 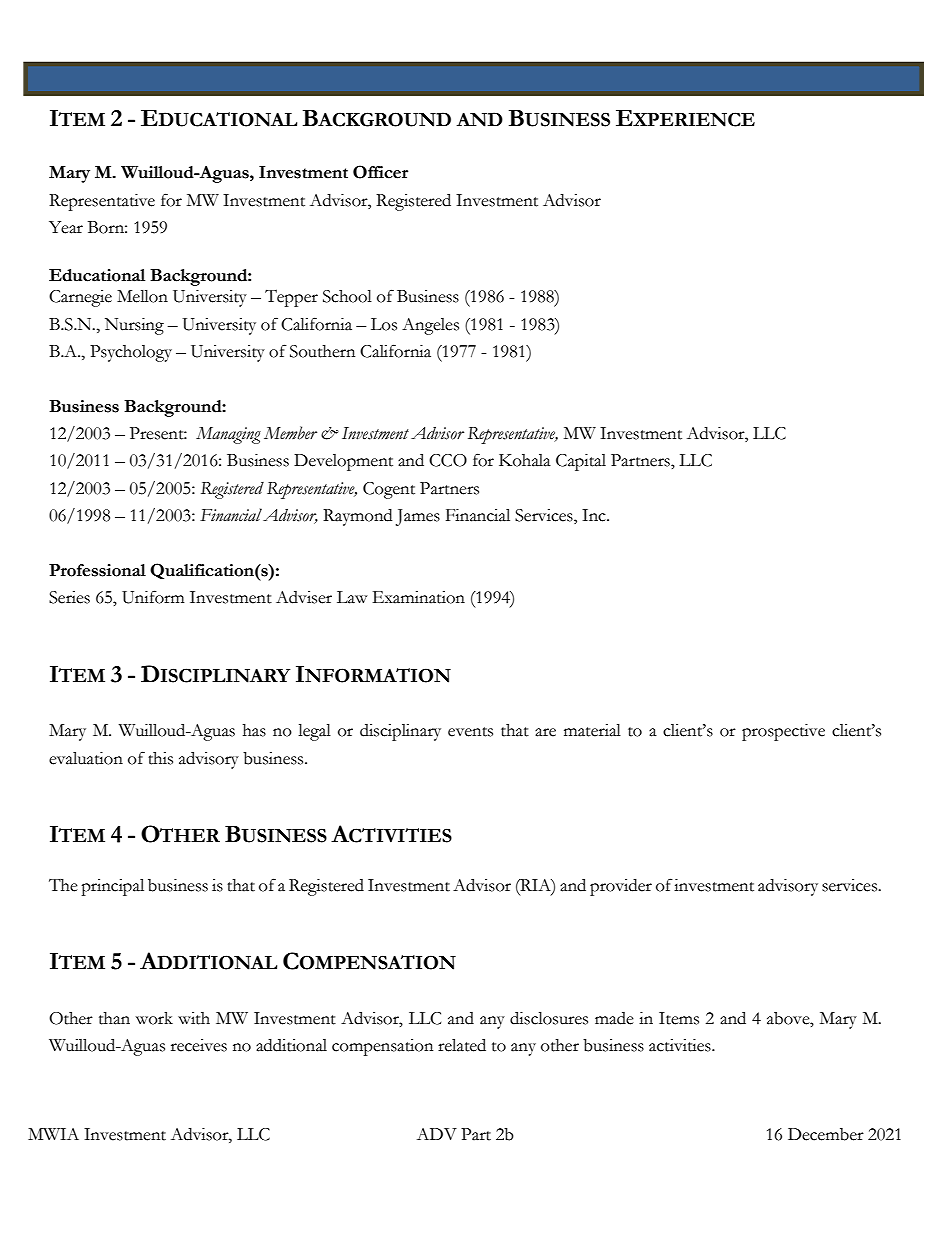 What do you see at coordinates (199, 1045) in the screenshot?
I see `receives` at bounding box center [199, 1045].
